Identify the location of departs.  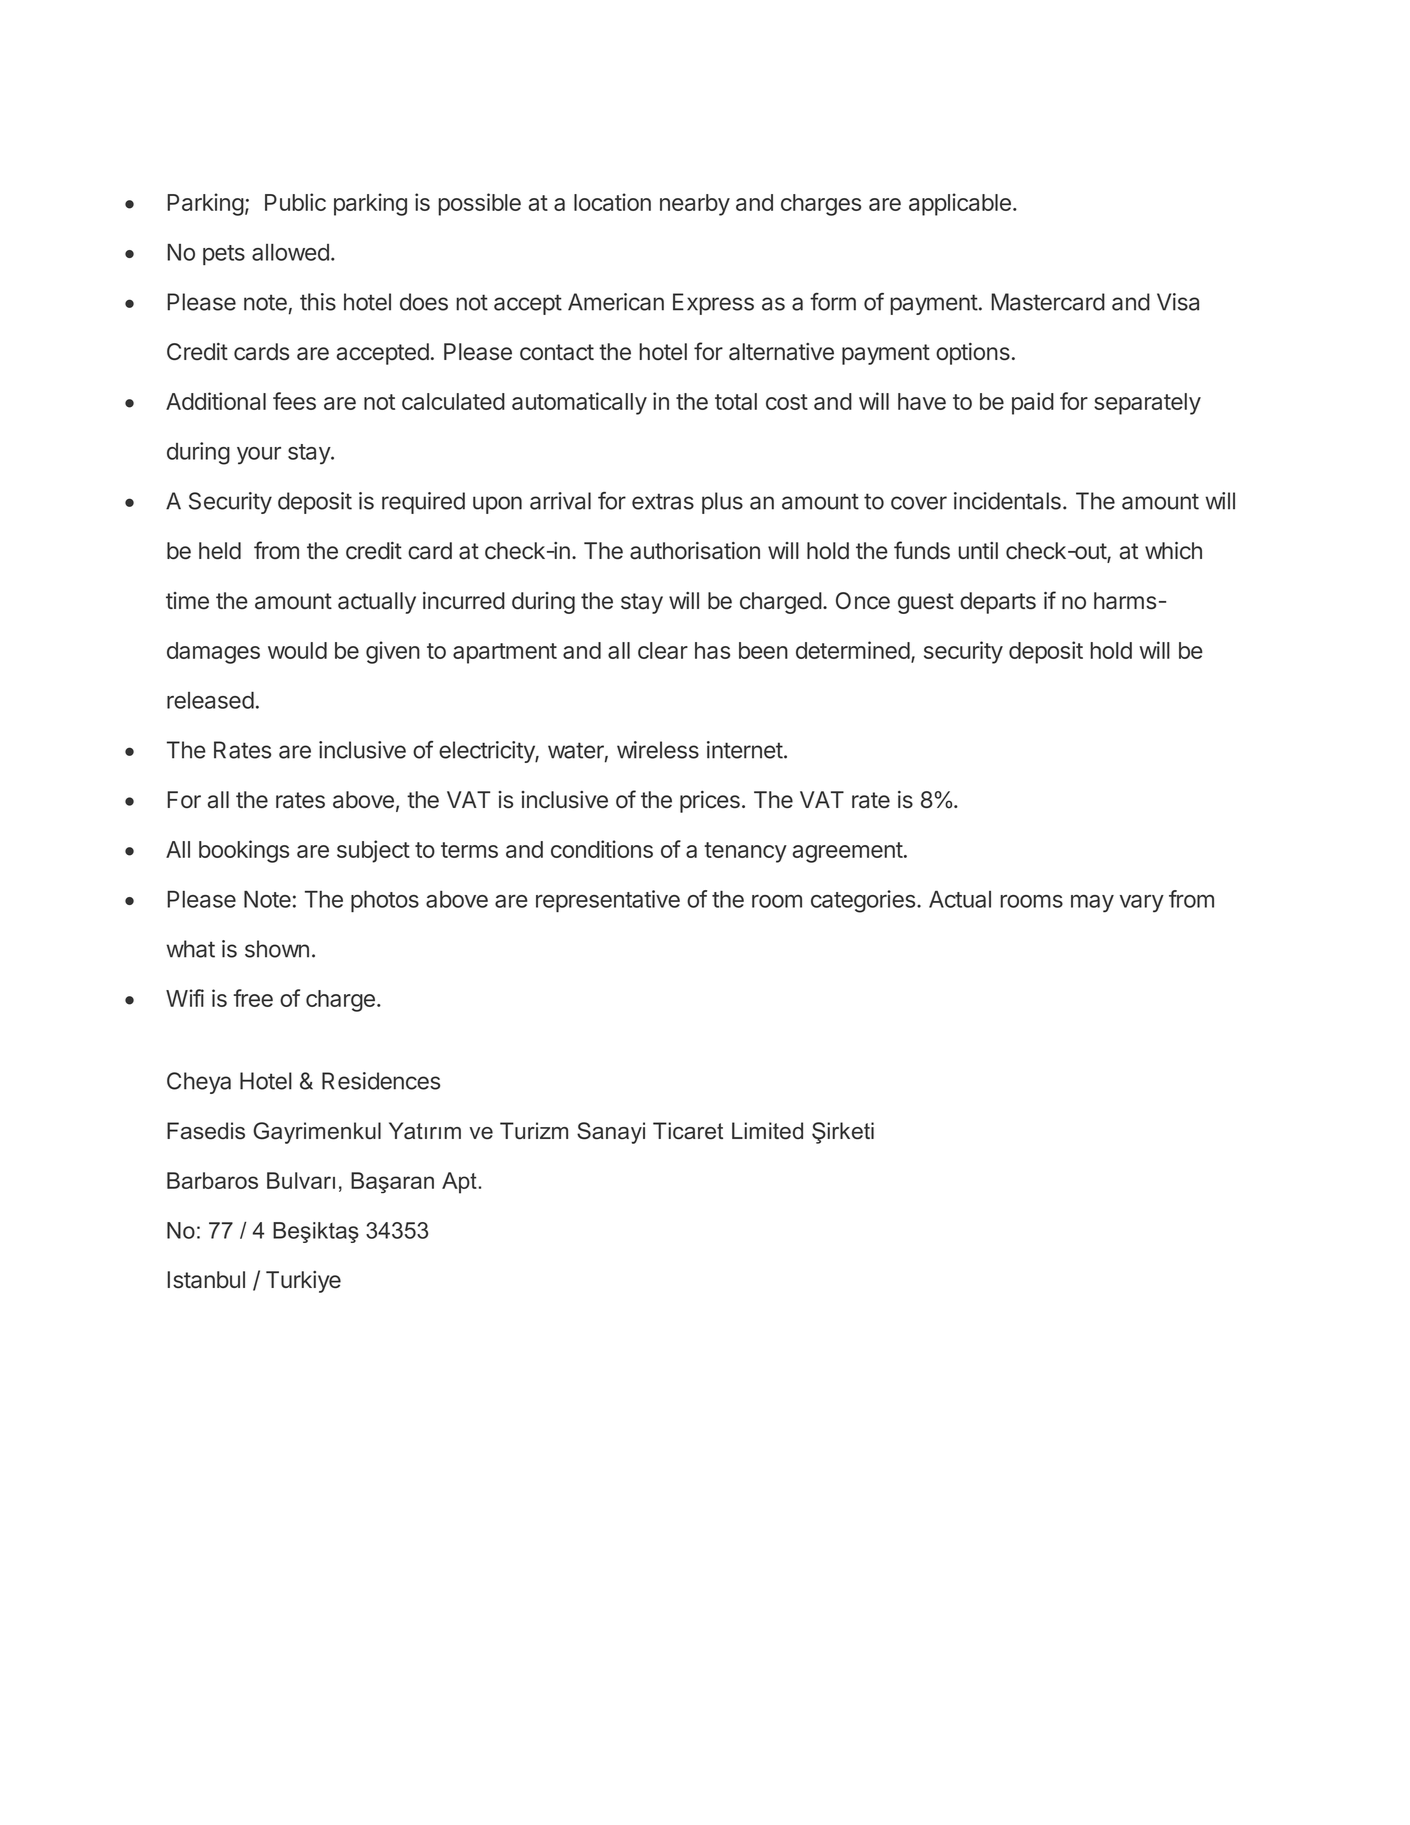
(998, 603).
